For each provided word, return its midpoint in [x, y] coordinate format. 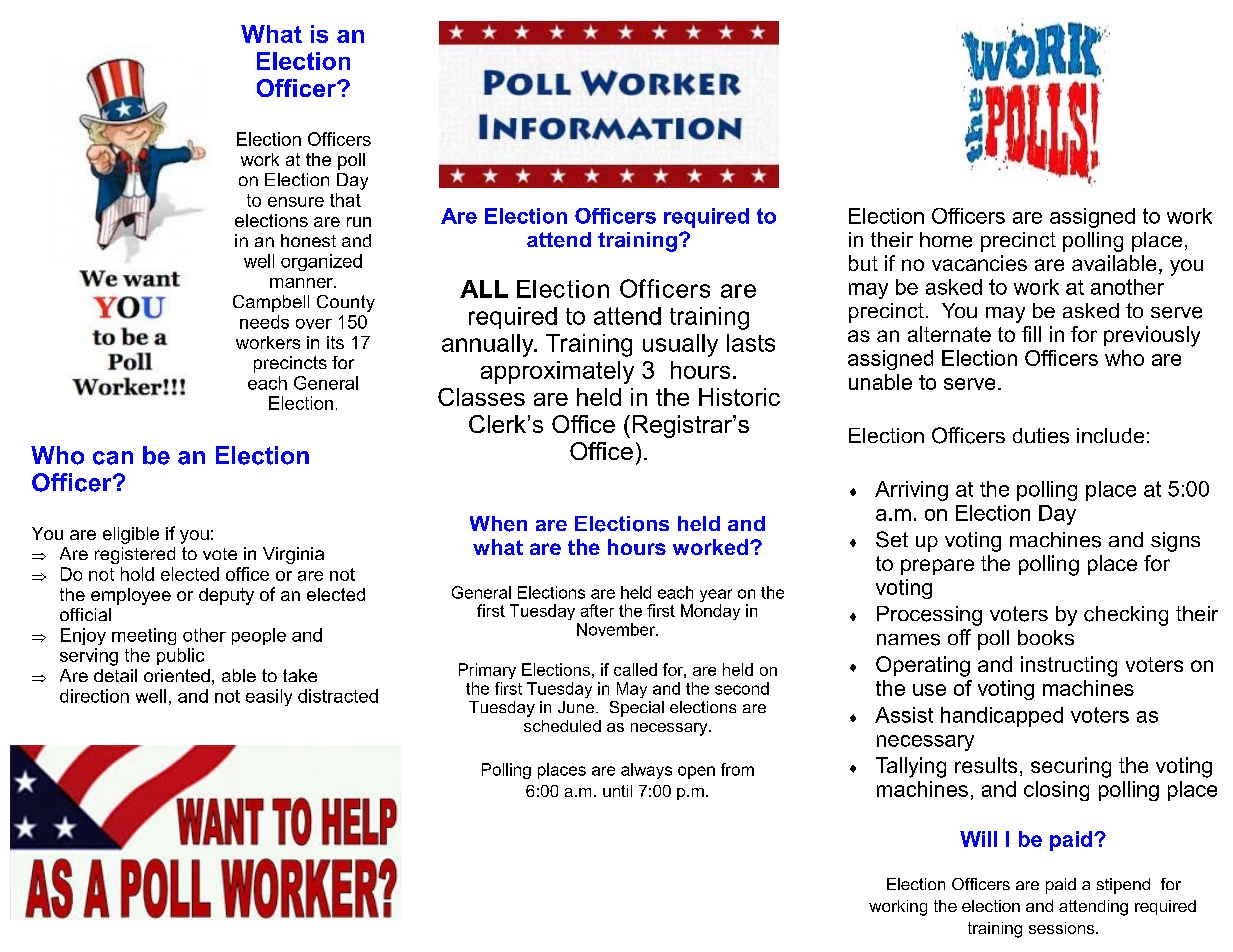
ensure [296, 202]
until [617, 791]
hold [137, 574]
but [863, 263]
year [716, 595]
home [946, 240]
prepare [937, 567]
